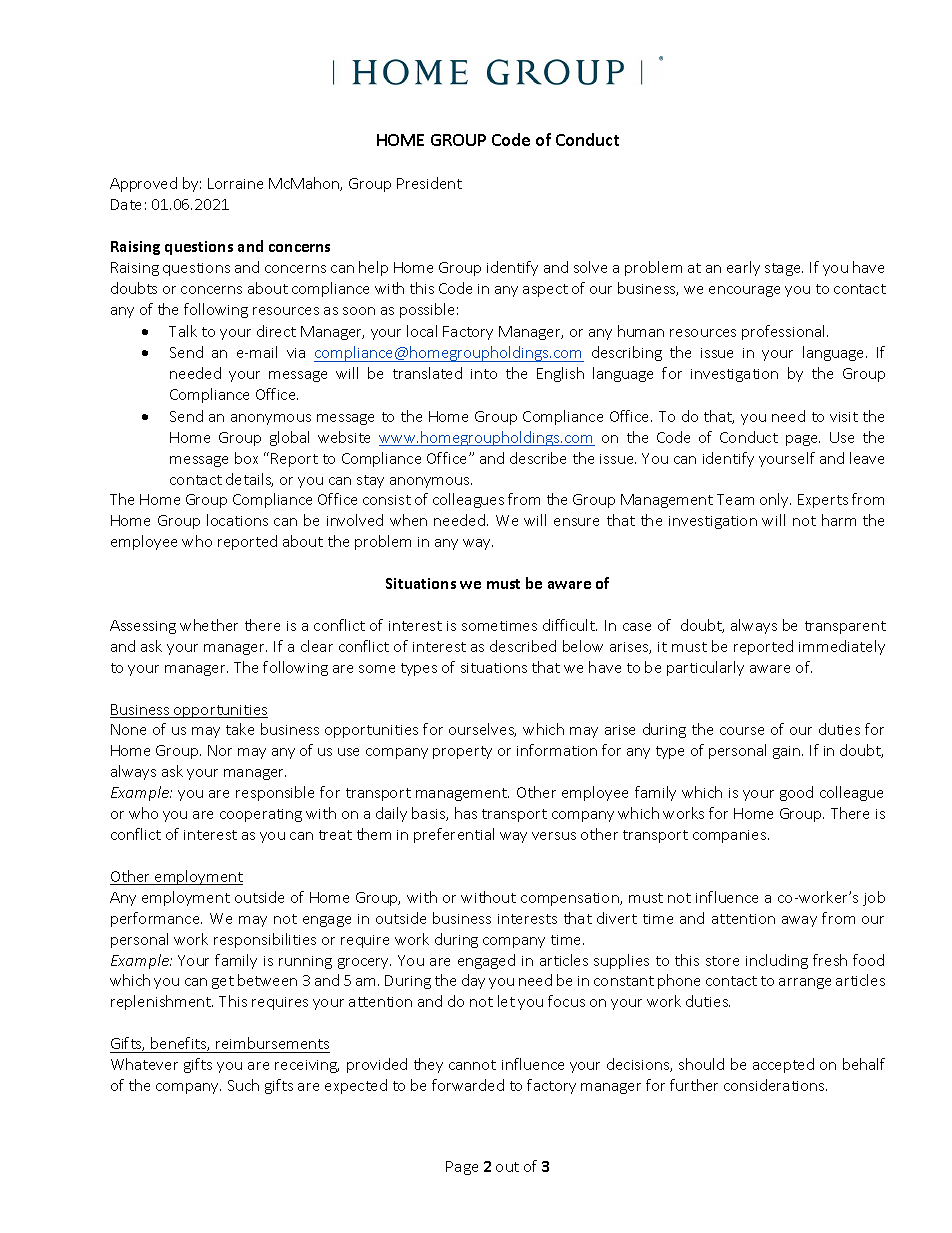  What do you see at coordinates (784, 269) in the screenshot?
I see `stage` at bounding box center [784, 269].
